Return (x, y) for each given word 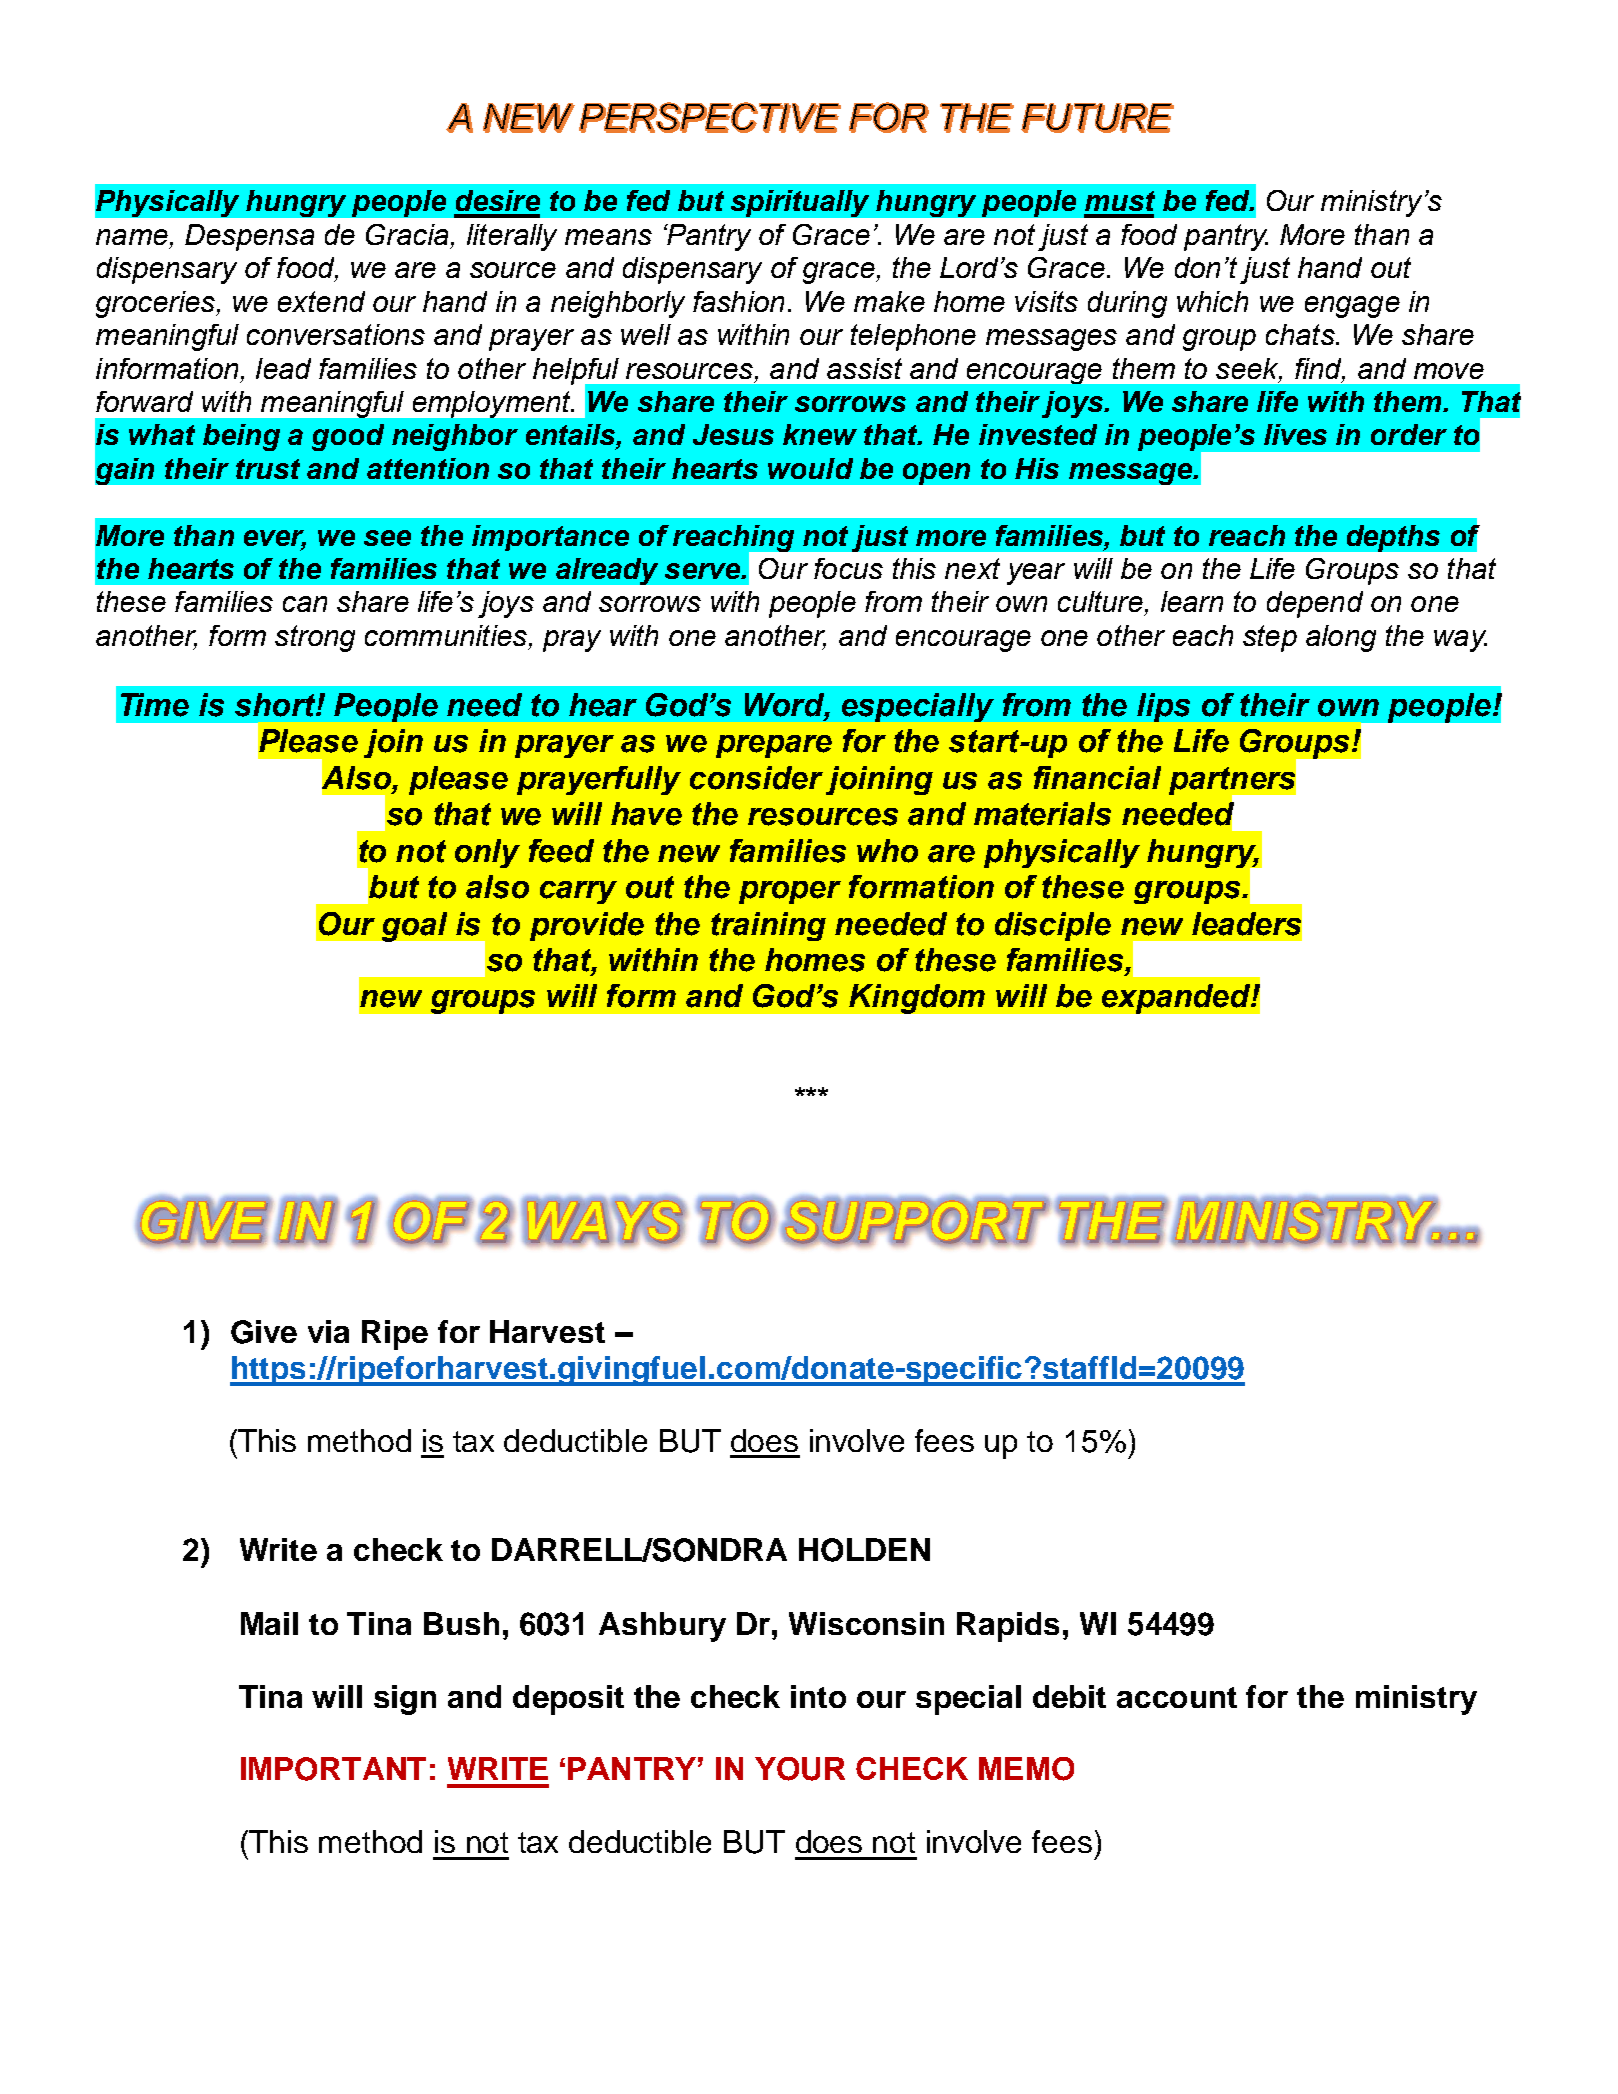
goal (414, 927)
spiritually (800, 203)
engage (1352, 307)
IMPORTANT (333, 1769)
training (768, 926)
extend (321, 301)
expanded (1177, 999)
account (1177, 1697)
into (818, 1696)
